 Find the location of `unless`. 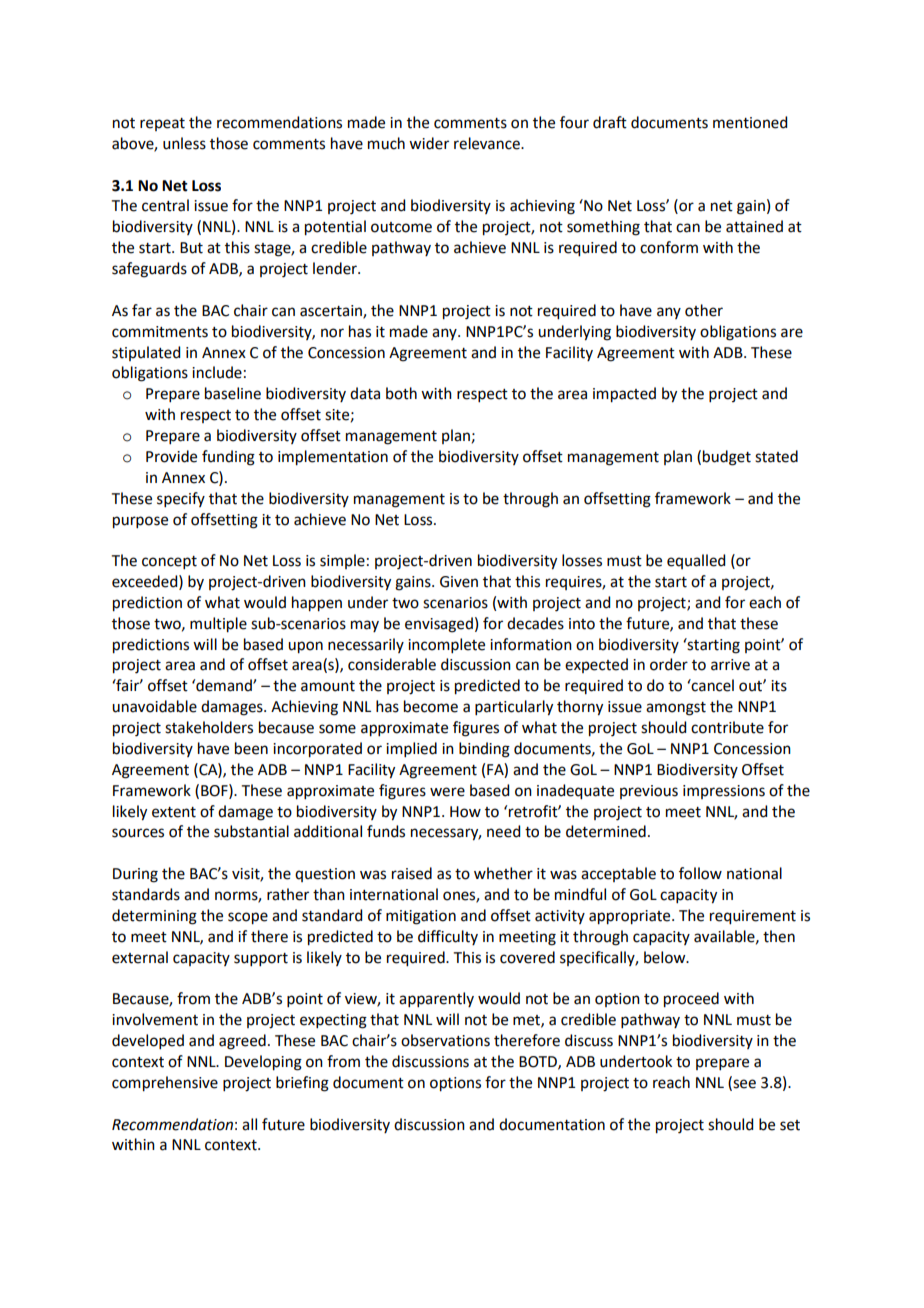

unless is located at coordinates (184, 143).
